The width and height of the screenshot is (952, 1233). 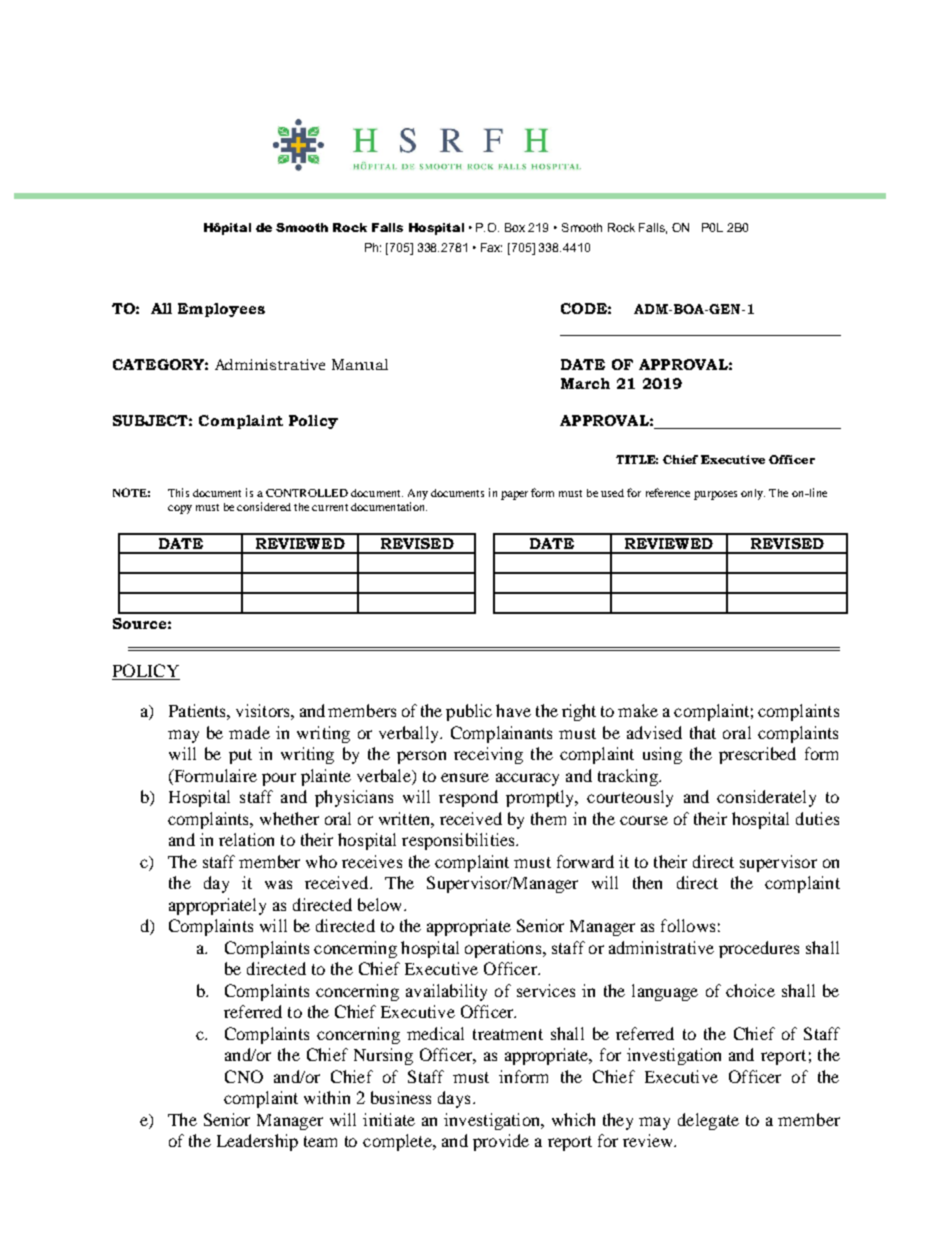 What do you see at coordinates (515, 227) in the screenshot?
I see `Box` at bounding box center [515, 227].
